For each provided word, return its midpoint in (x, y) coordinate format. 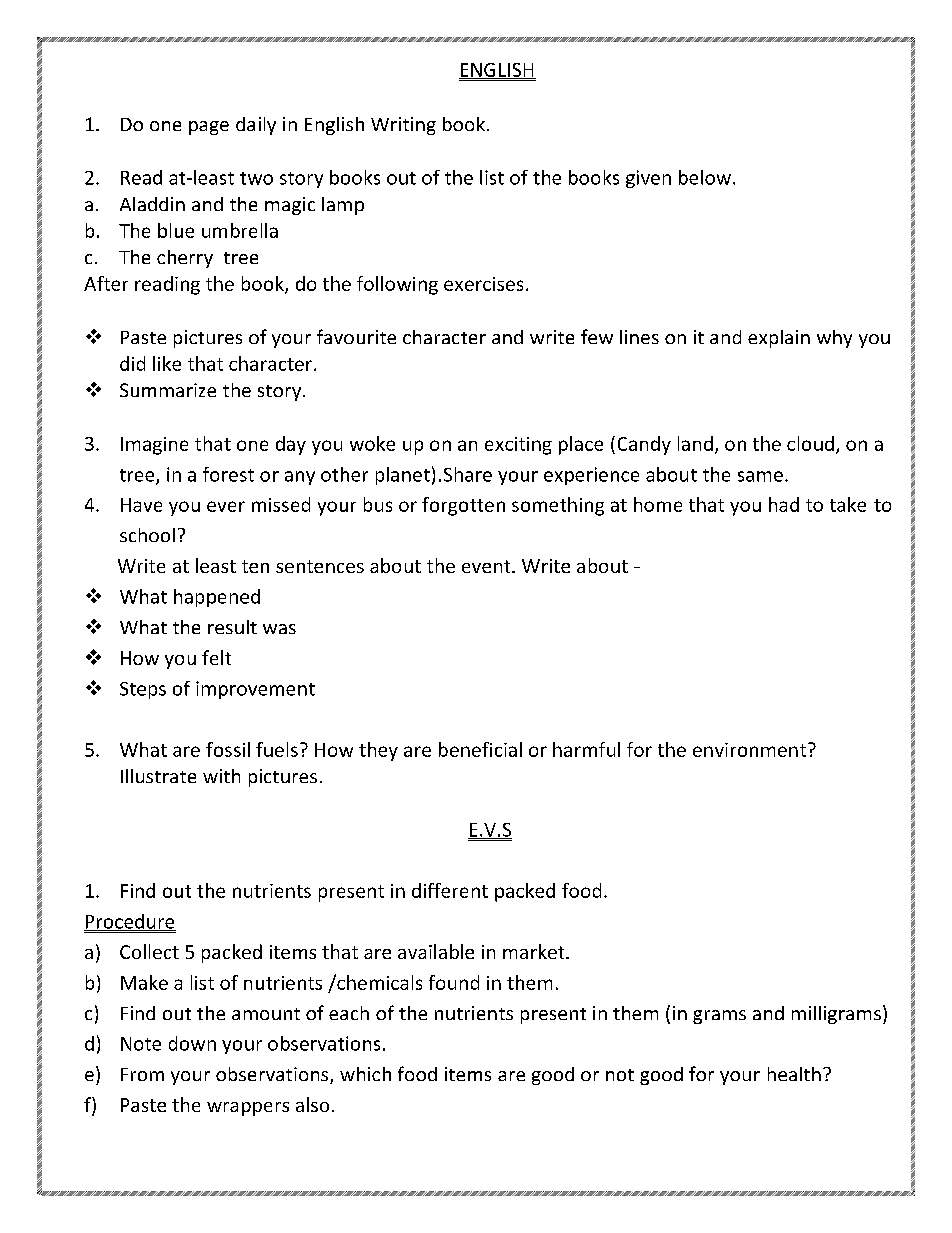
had (784, 504)
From (142, 1074)
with (221, 776)
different (450, 890)
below (705, 177)
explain (779, 339)
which (365, 1074)
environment (749, 750)
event (487, 566)
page (209, 128)
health (794, 1074)
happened (217, 598)
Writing (403, 126)
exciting (518, 446)
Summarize (168, 390)
